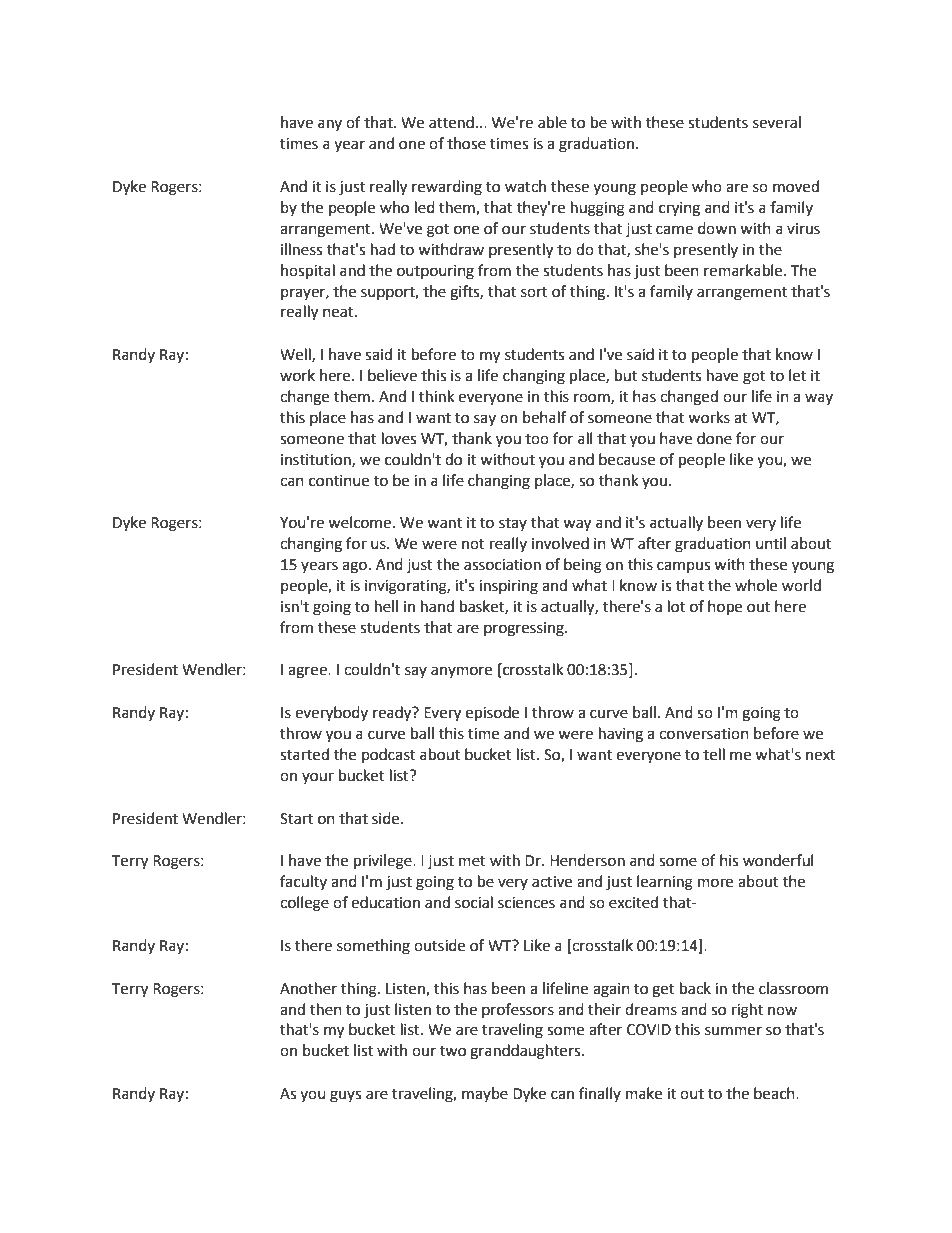 This screenshot has height=1233, width=952. What do you see at coordinates (544, 417) in the screenshot?
I see `behalf` at bounding box center [544, 417].
